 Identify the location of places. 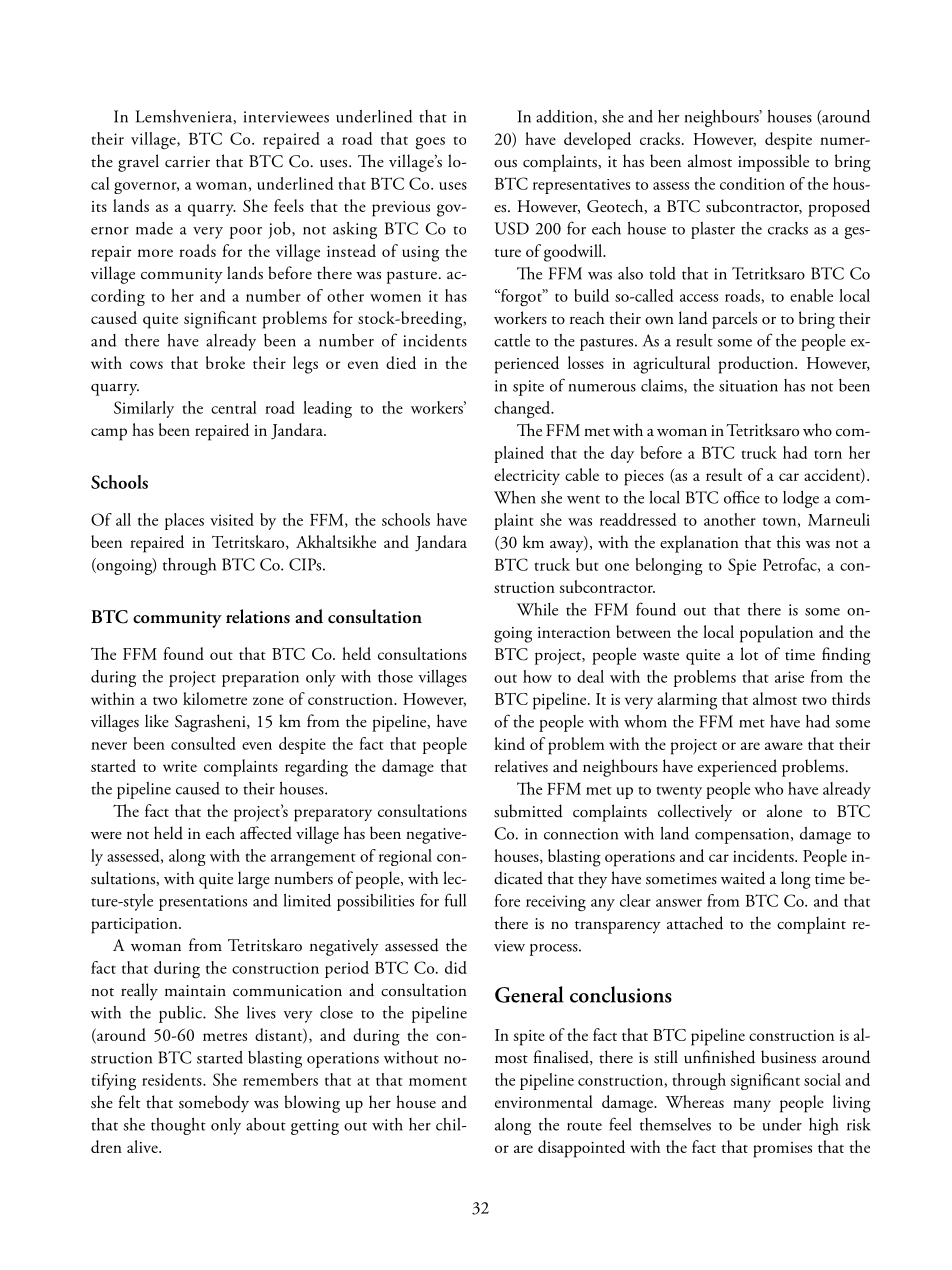
(184, 521).
